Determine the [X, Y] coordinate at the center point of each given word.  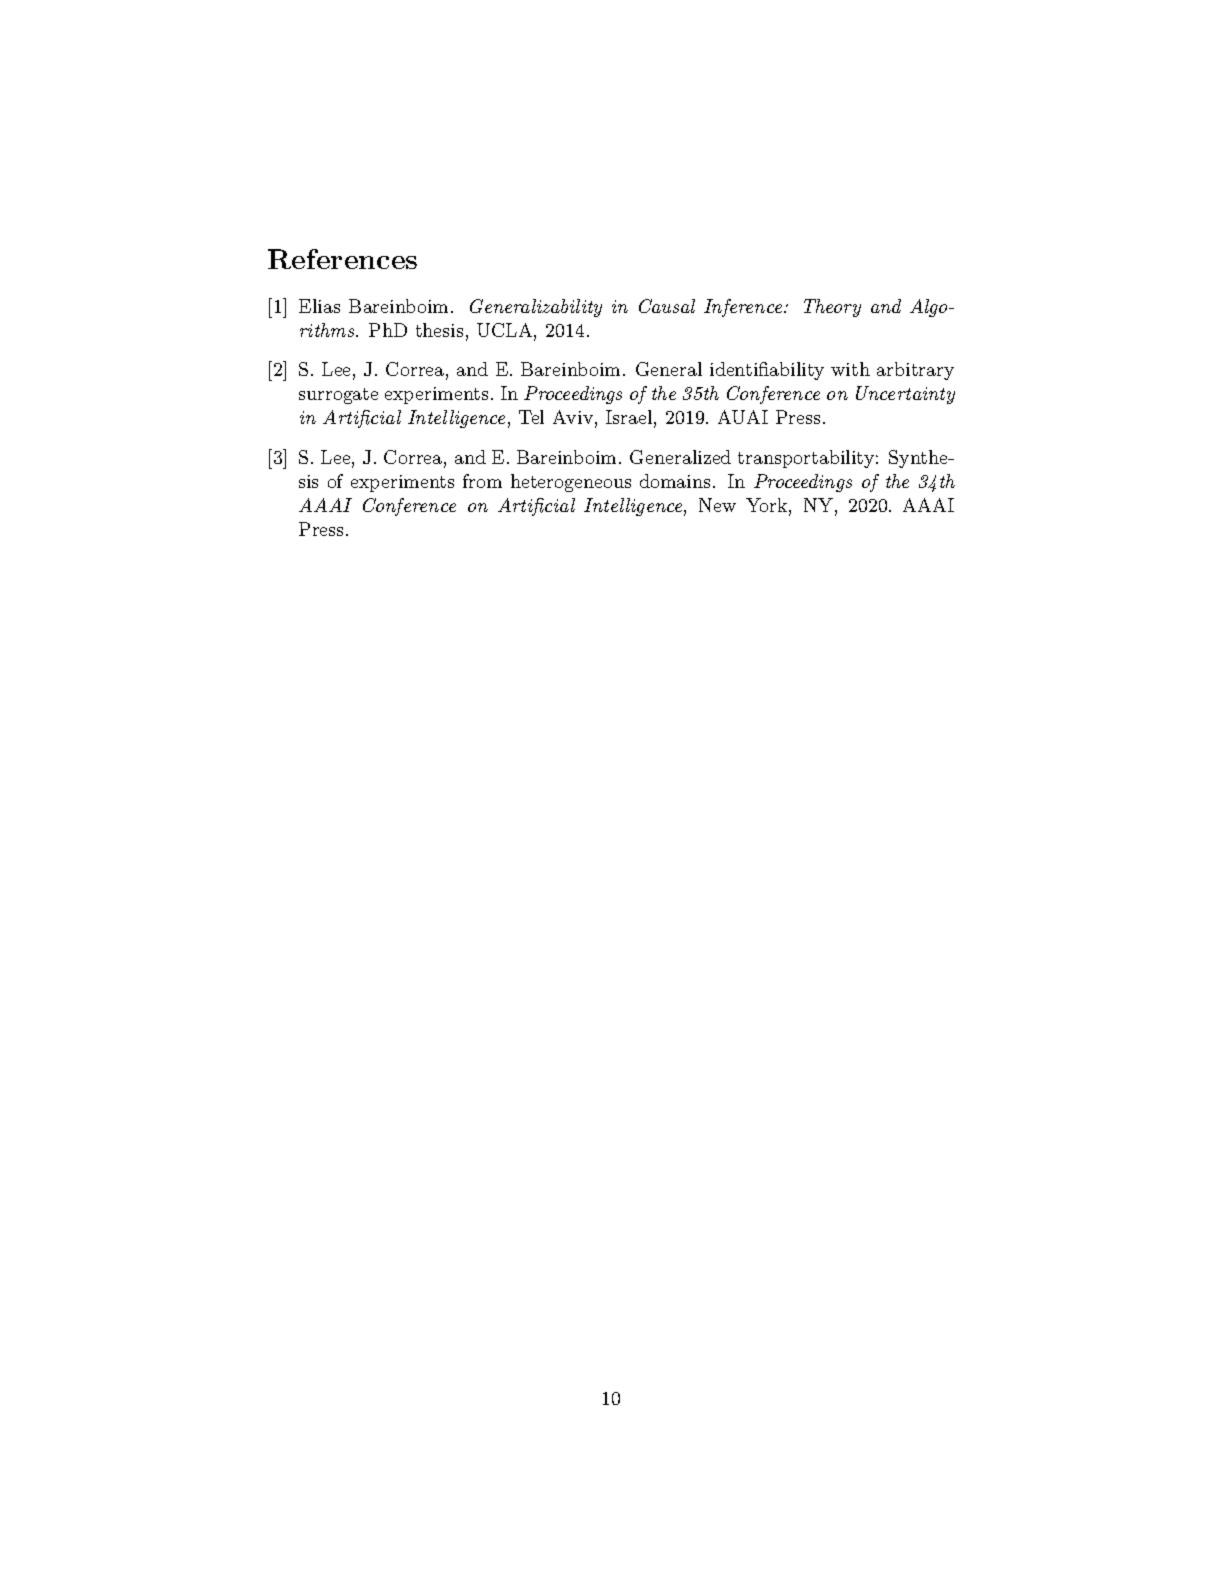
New [717, 505]
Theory [832, 308]
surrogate [338, 396]
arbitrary [915, 371]
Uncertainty [905, 395]
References [342, 259]
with [850, 369]
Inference [744, 308]
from [482, 481]
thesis [439, 330]
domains [675, 481]
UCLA [506, 331]
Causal [667, 306]
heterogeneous [571, 483]
